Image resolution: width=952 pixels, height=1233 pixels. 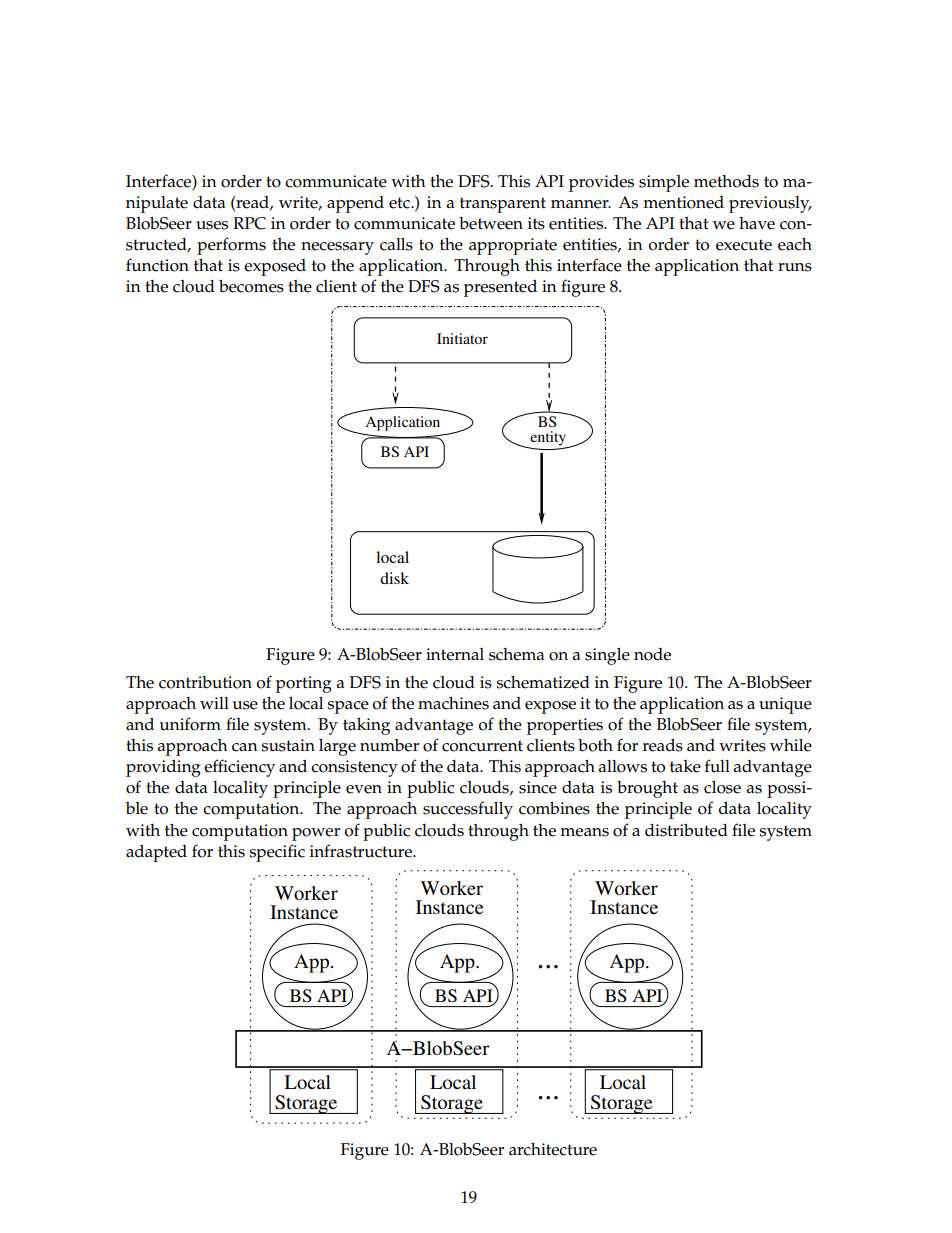 What do you see at coordinates (553, 1149) in the screenshot?
I see `architecture` at bounding box center [553, 1149].
